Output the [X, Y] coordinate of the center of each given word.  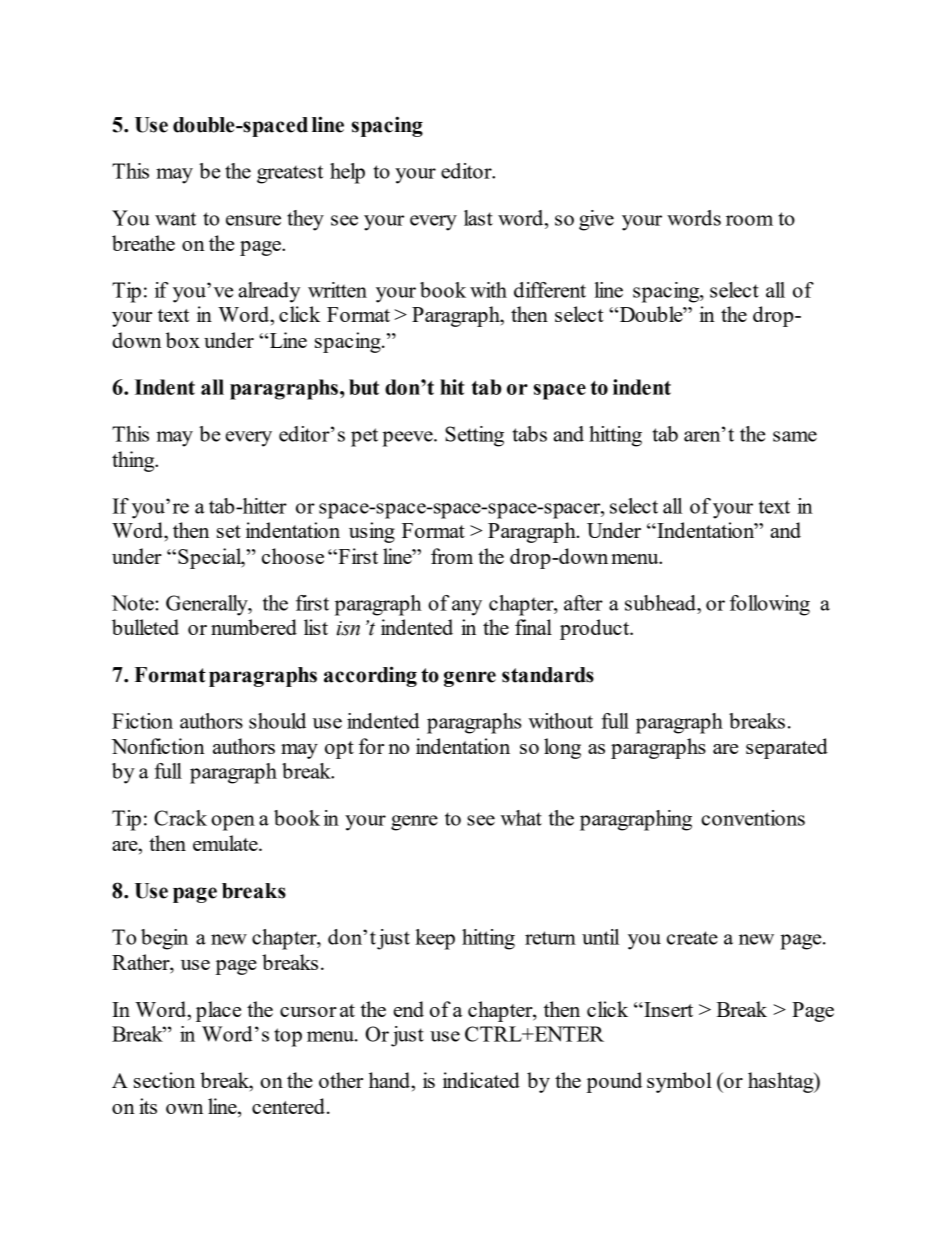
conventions [753, 818]
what [521, 818]
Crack [180, 818]
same [795, 436]
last [478, 218]
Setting [474, 436]
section [164, 1080]
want [175, 219]
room [749, 220]
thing [134, 461]
